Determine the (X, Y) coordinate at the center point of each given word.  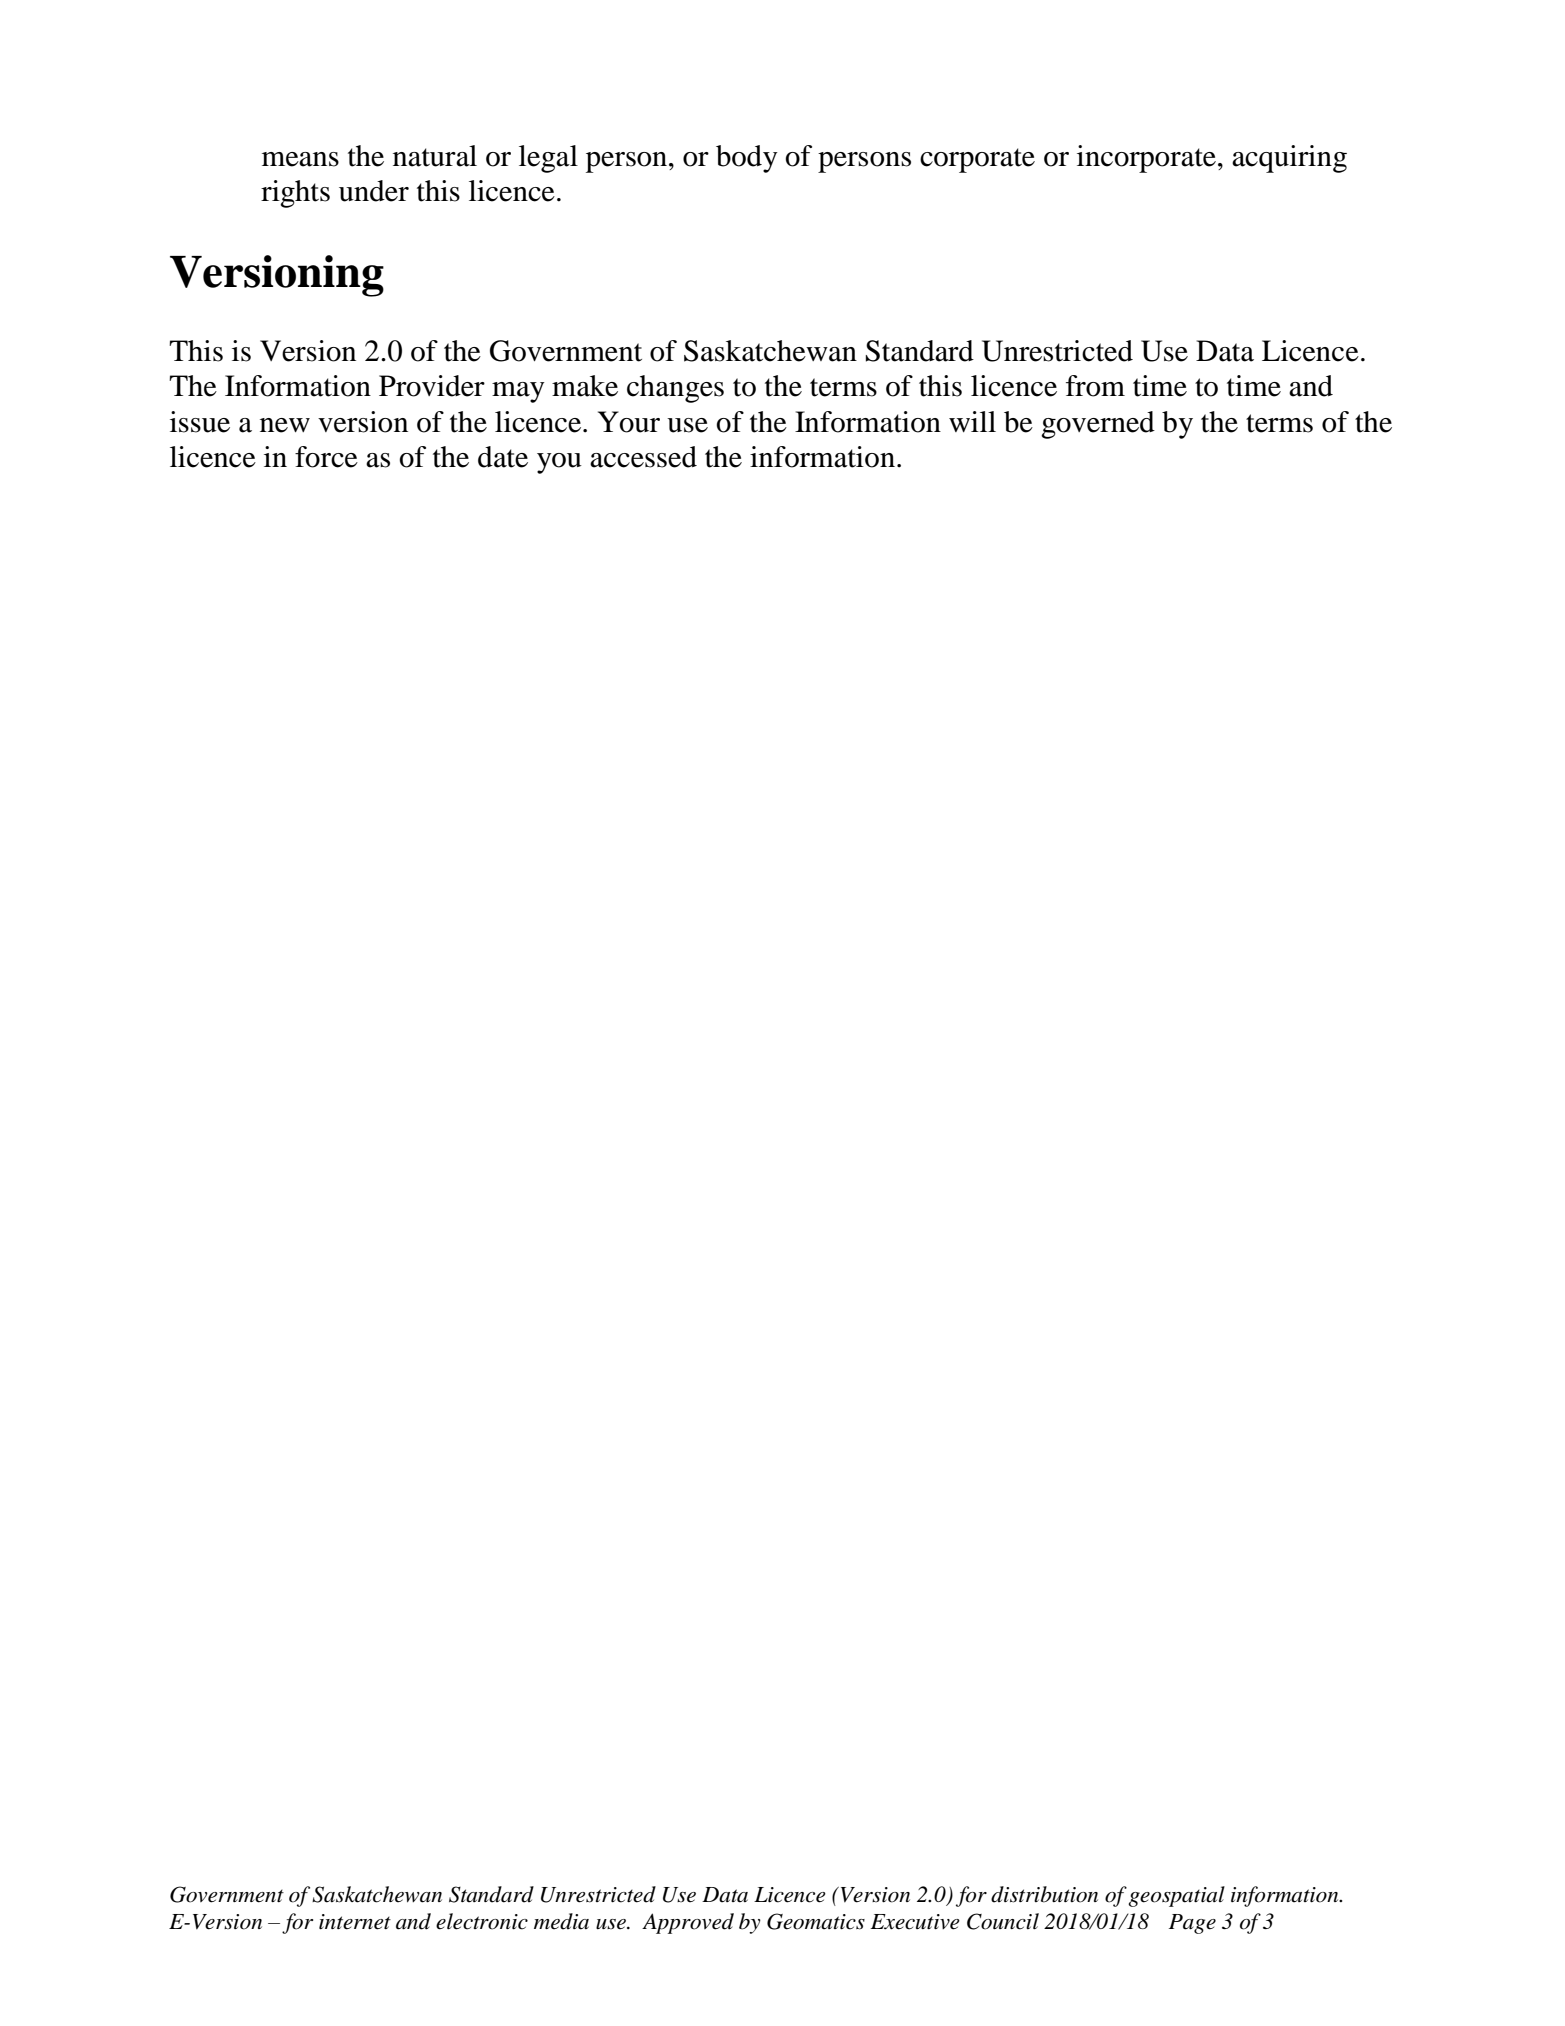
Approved (688, 1923)
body (747, 159)
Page (1192, 1924)
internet (355, 1922)
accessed (643, 457)
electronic (482, 1921)
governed (1098, 425)
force (326, 457)
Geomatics (816, 1921)
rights (295, 194)
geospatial (1176, 1896)
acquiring (1289, 159)
